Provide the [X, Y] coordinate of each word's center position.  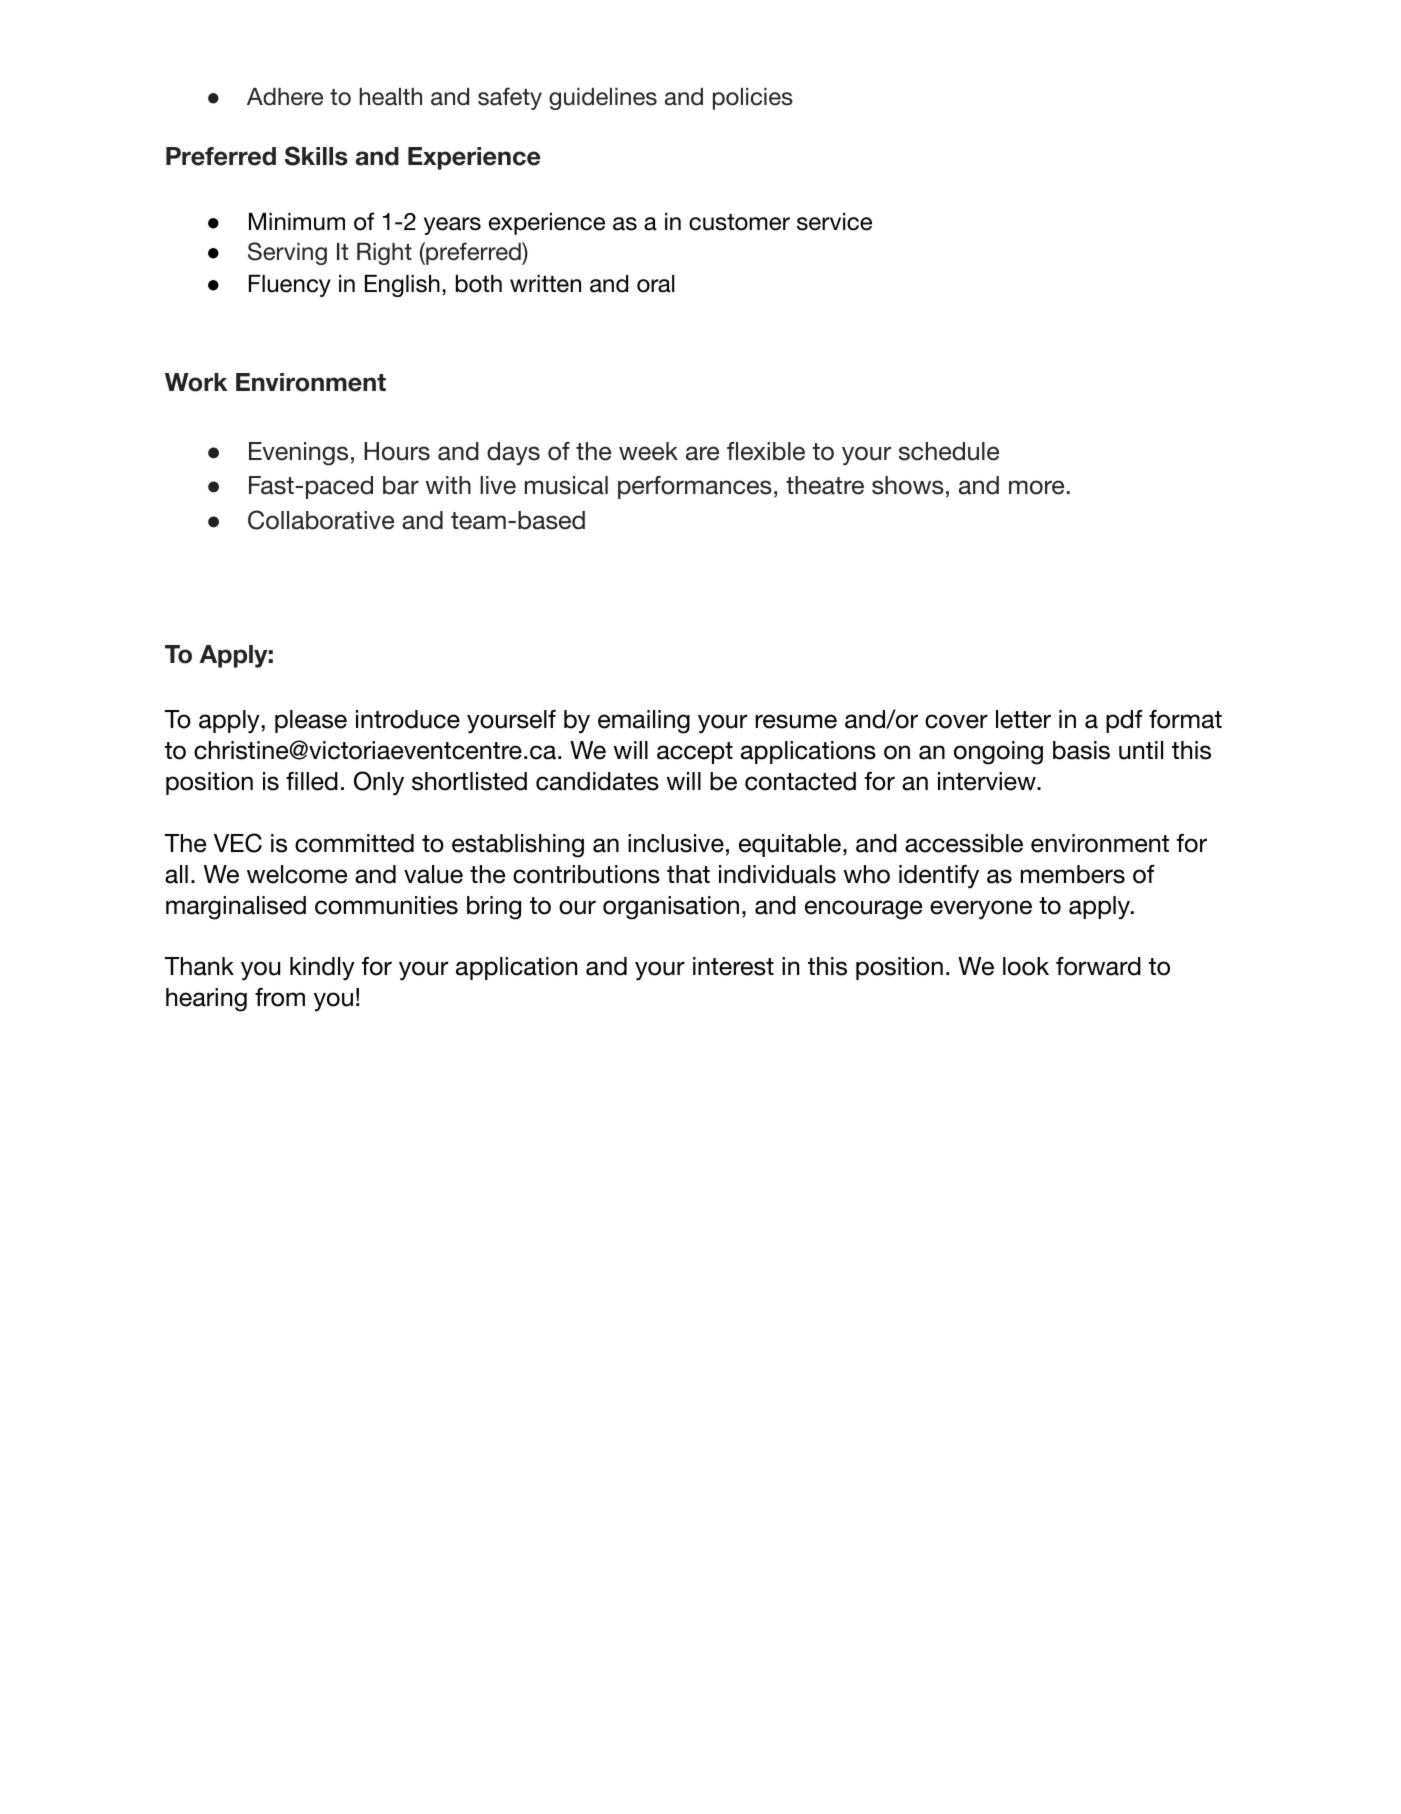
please [311, 721]
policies [753, 99]
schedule [949, 451]
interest [733, 966]
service [834, 222]
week [648, 451]
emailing [644, 722]
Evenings [298, 454]
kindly [322, 968]
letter [1023, 719]
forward [1098, 966]
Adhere [285, 97]
